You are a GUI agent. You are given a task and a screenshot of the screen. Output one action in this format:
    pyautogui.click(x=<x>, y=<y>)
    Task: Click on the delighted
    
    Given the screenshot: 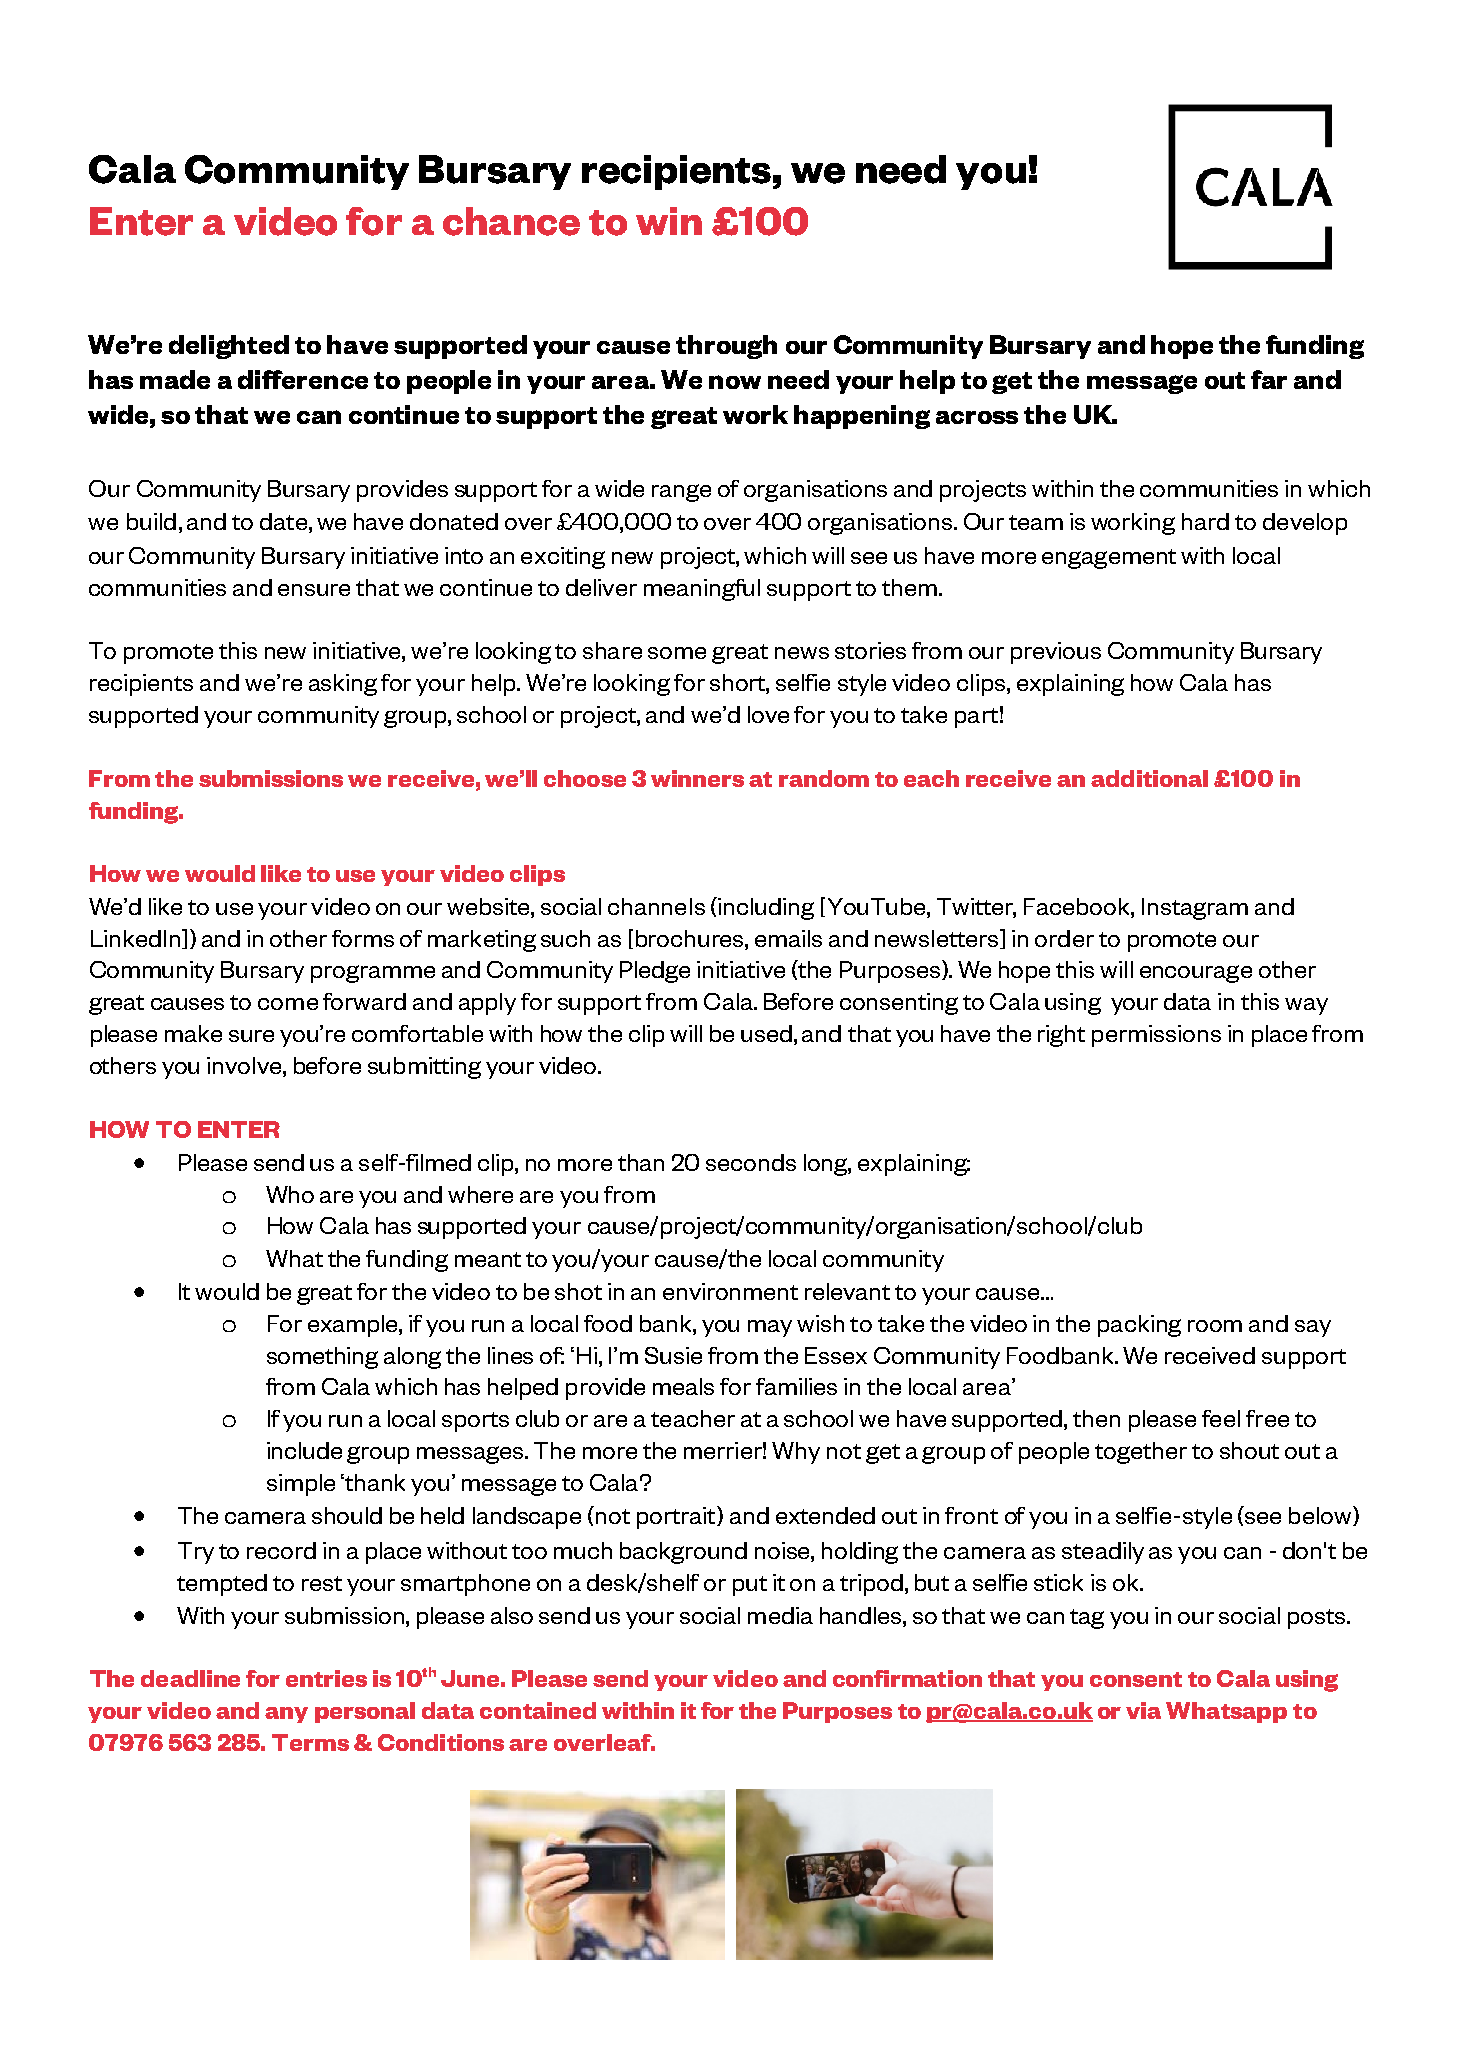 What is the action you would take?
    pyautogui.click(x=229, y=347)
